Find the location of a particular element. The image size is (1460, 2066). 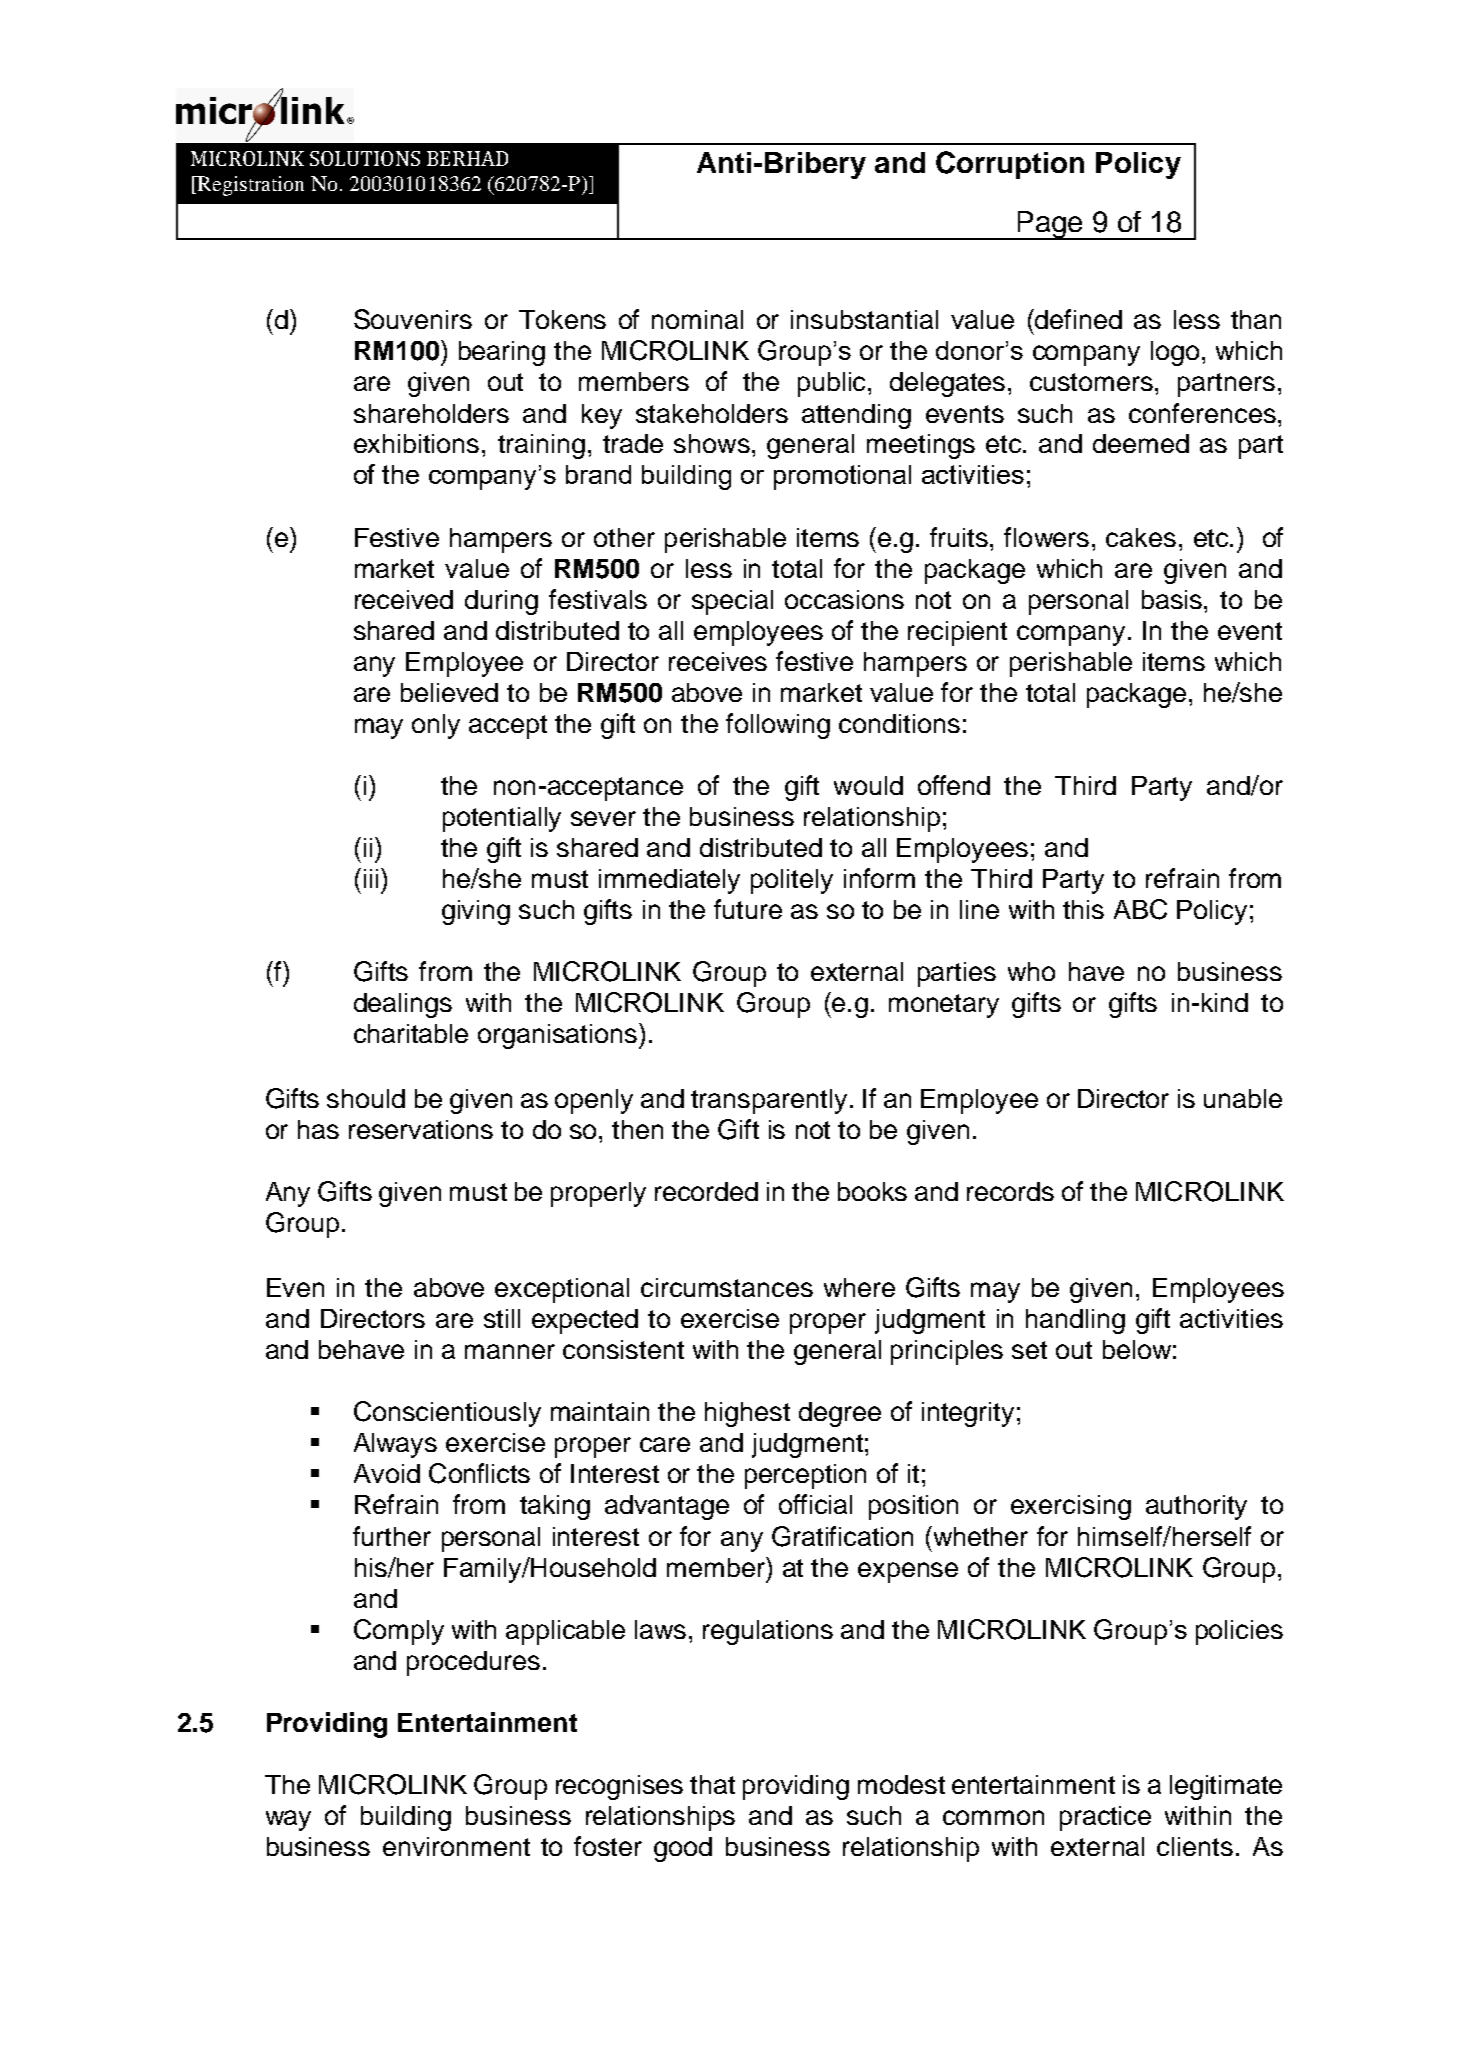

dealings is located at coordinates (403, 1005).
